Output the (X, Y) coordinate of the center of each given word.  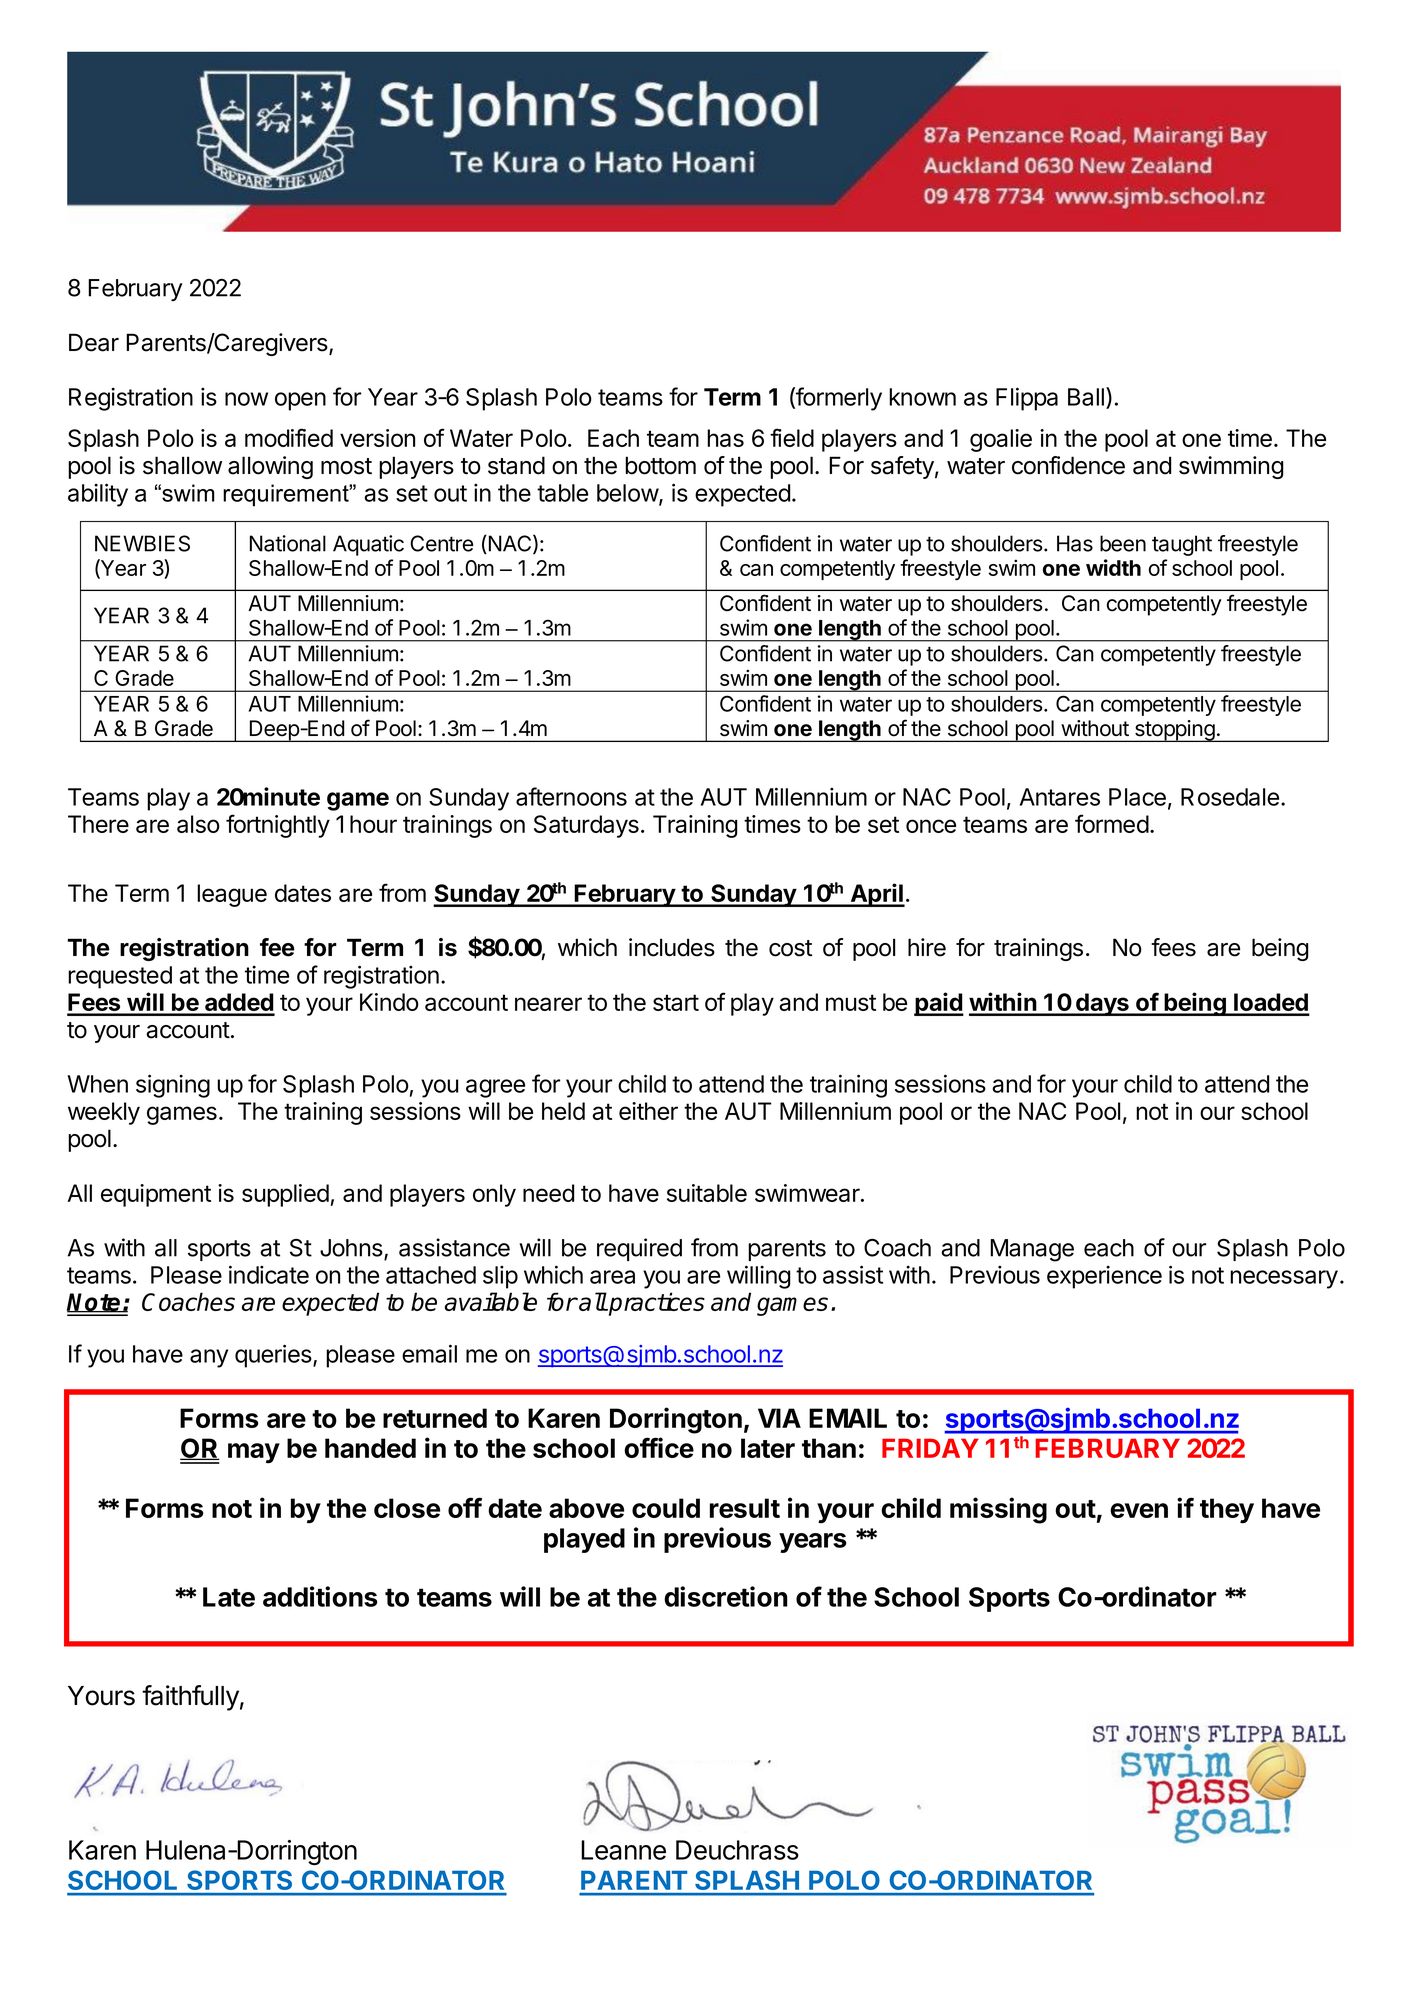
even (1139, 1510)
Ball (1086, 397)
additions (320, 1596)
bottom (660, 465)
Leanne (623, 1850)
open (300, 401)
